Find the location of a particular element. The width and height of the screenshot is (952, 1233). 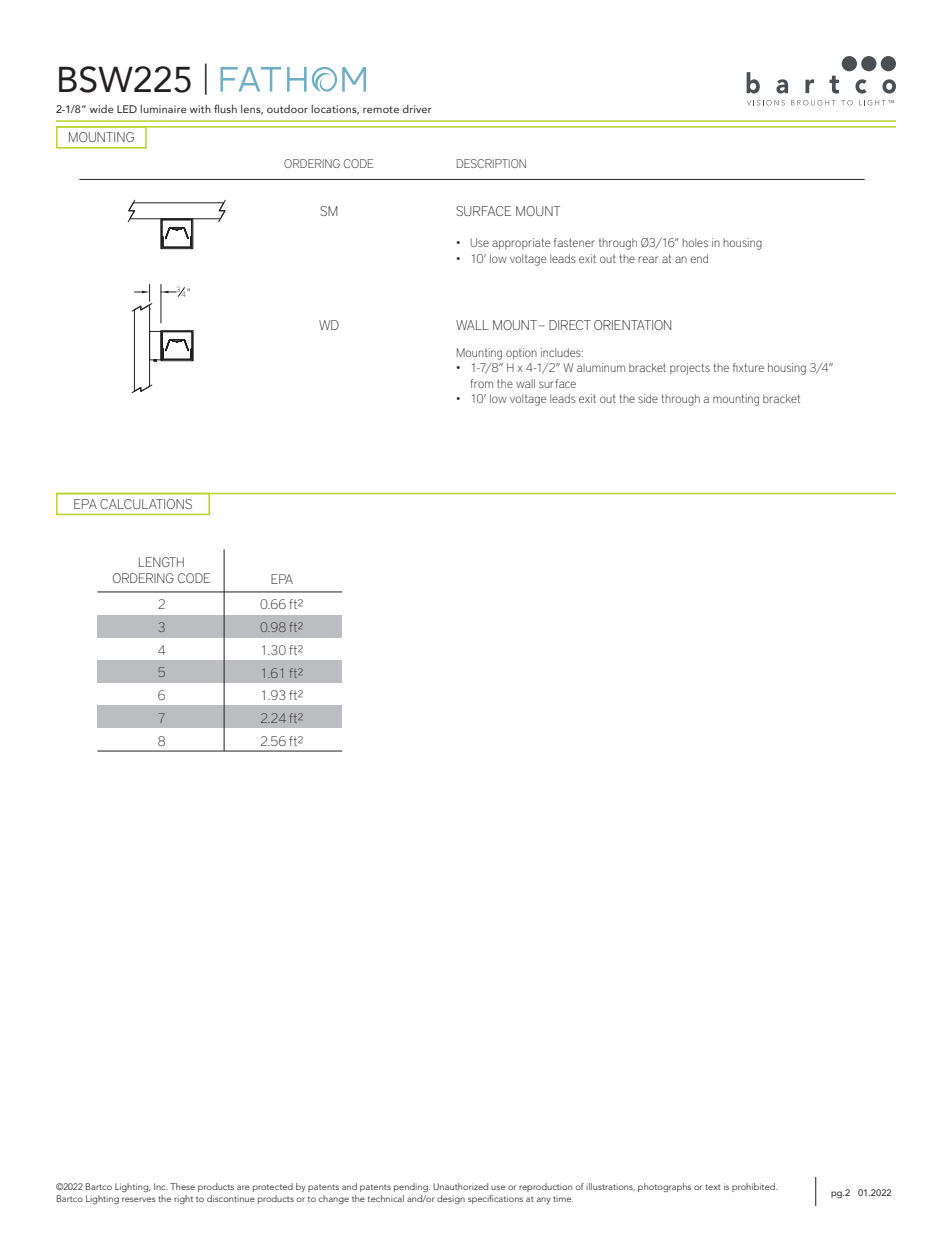

Unauthorized is located at coordinates (460, 1186).
